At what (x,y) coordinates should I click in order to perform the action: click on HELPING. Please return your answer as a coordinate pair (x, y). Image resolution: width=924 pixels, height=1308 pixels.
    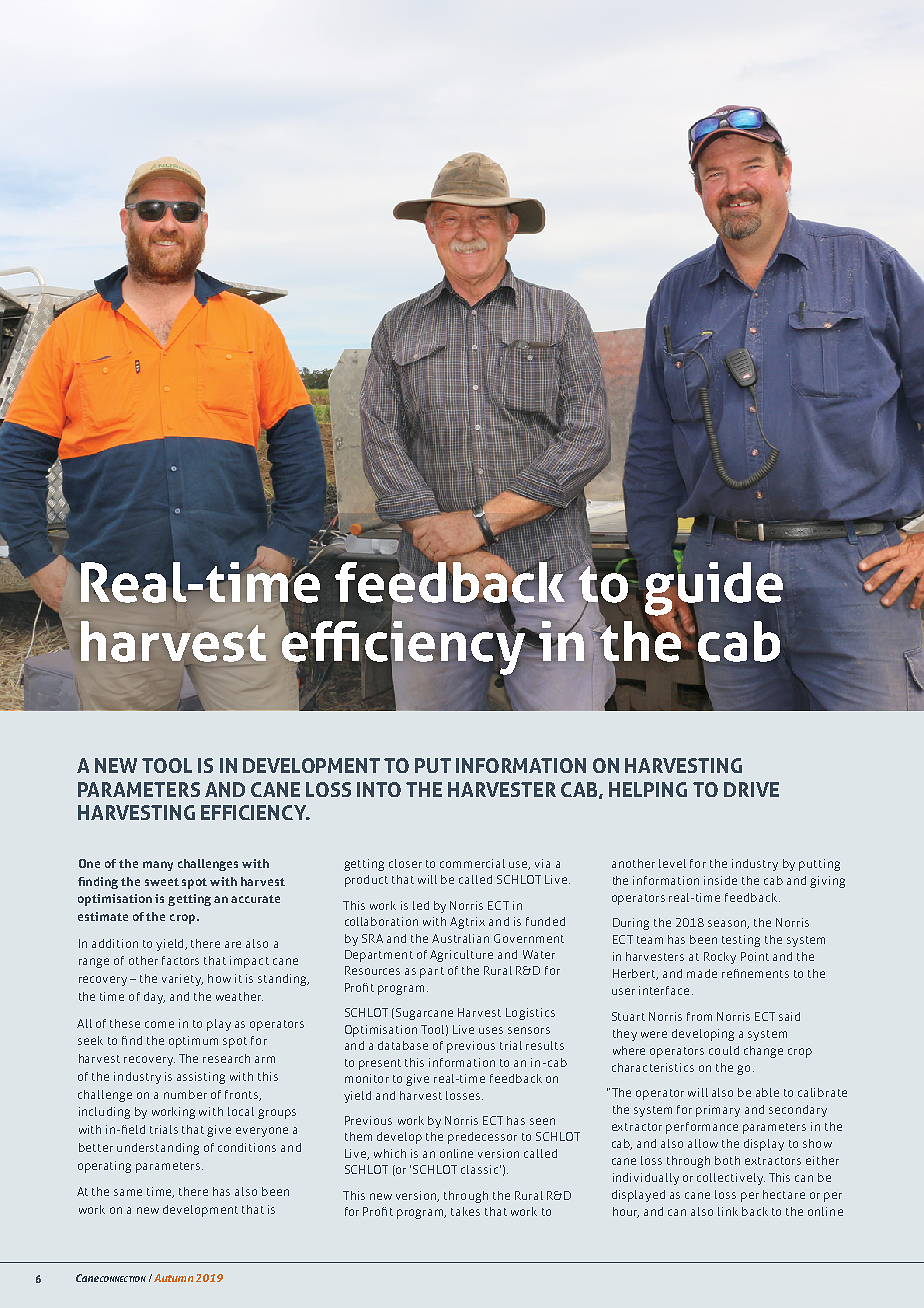
    Looking at the image, I should click on (648, 789).
